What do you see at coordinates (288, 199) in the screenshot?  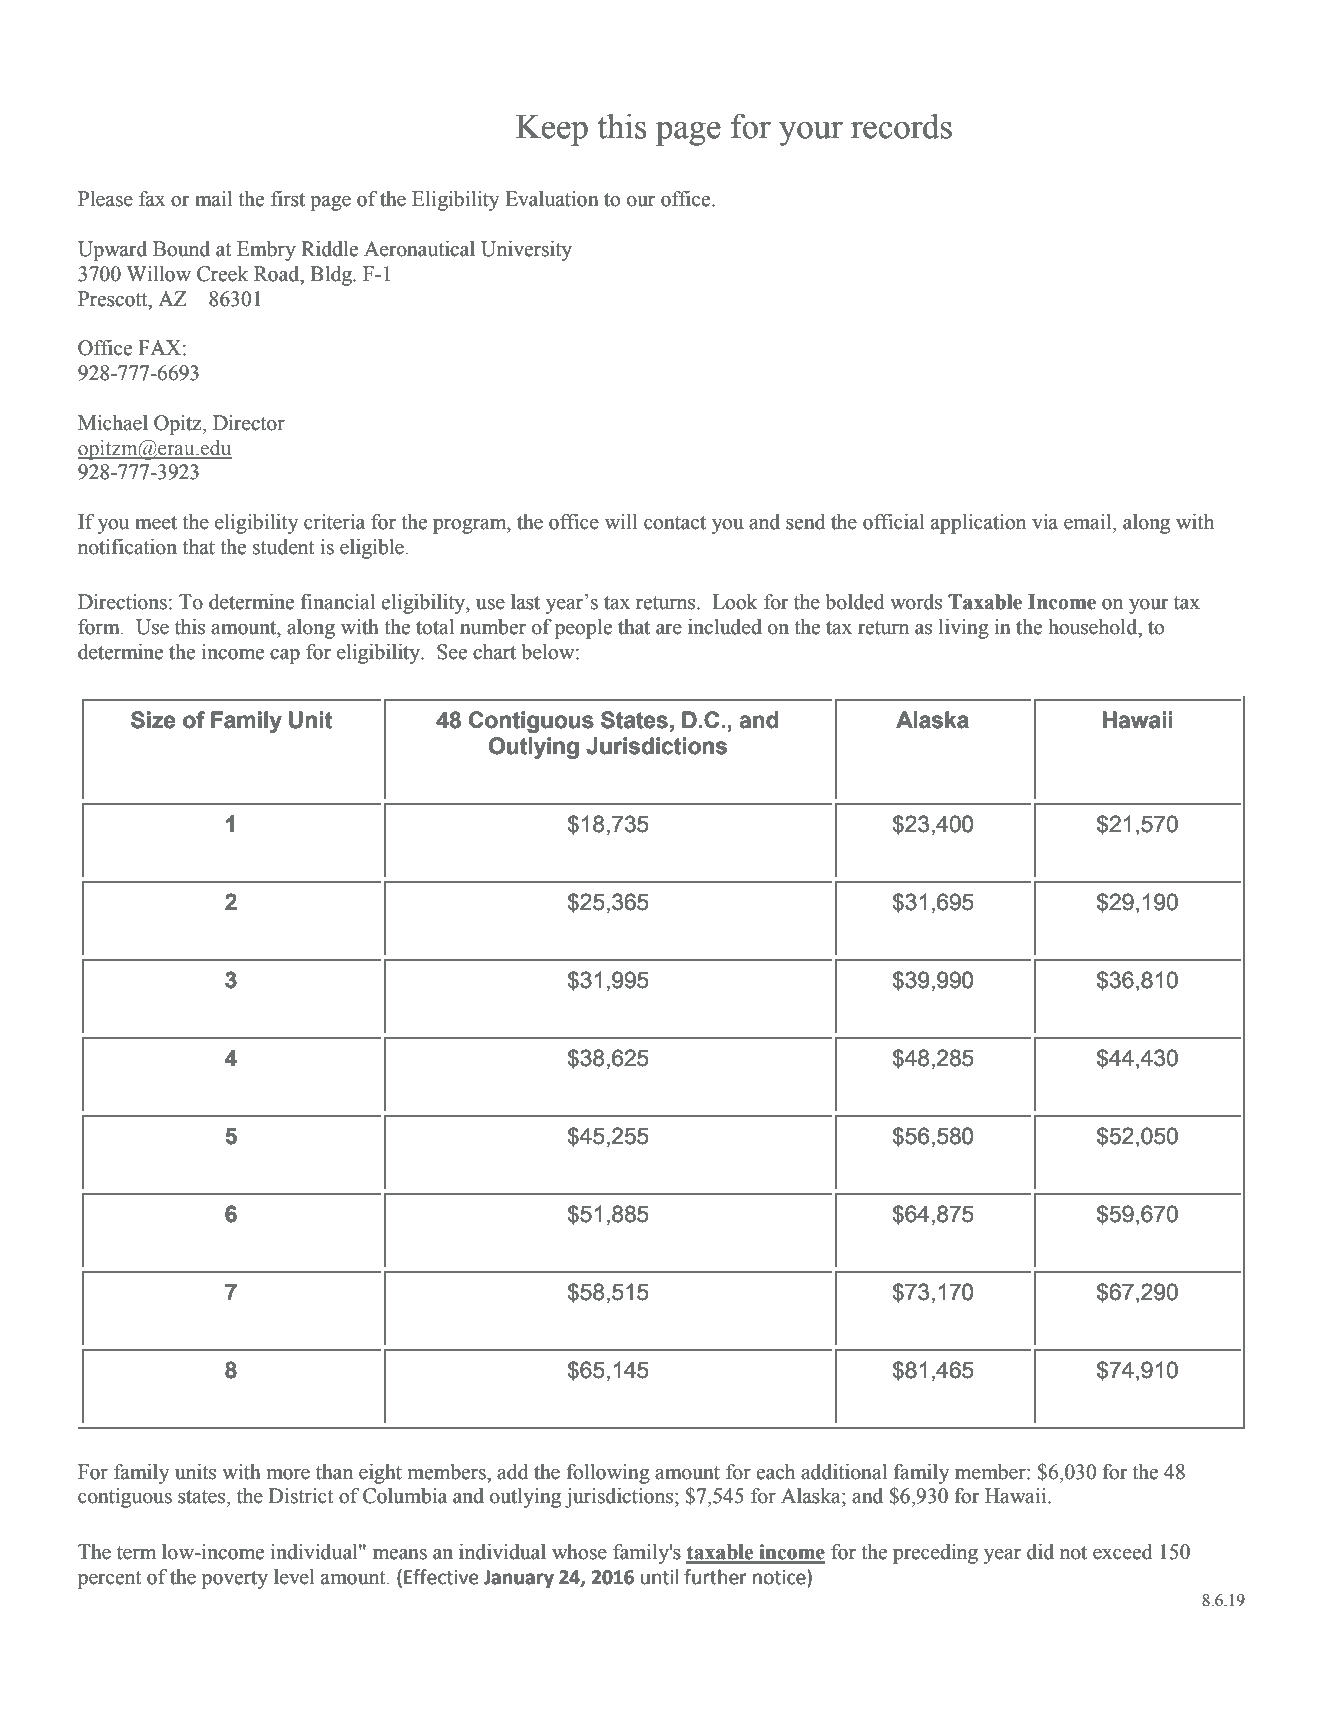 I see `first` at bounding box center [288, 199].
